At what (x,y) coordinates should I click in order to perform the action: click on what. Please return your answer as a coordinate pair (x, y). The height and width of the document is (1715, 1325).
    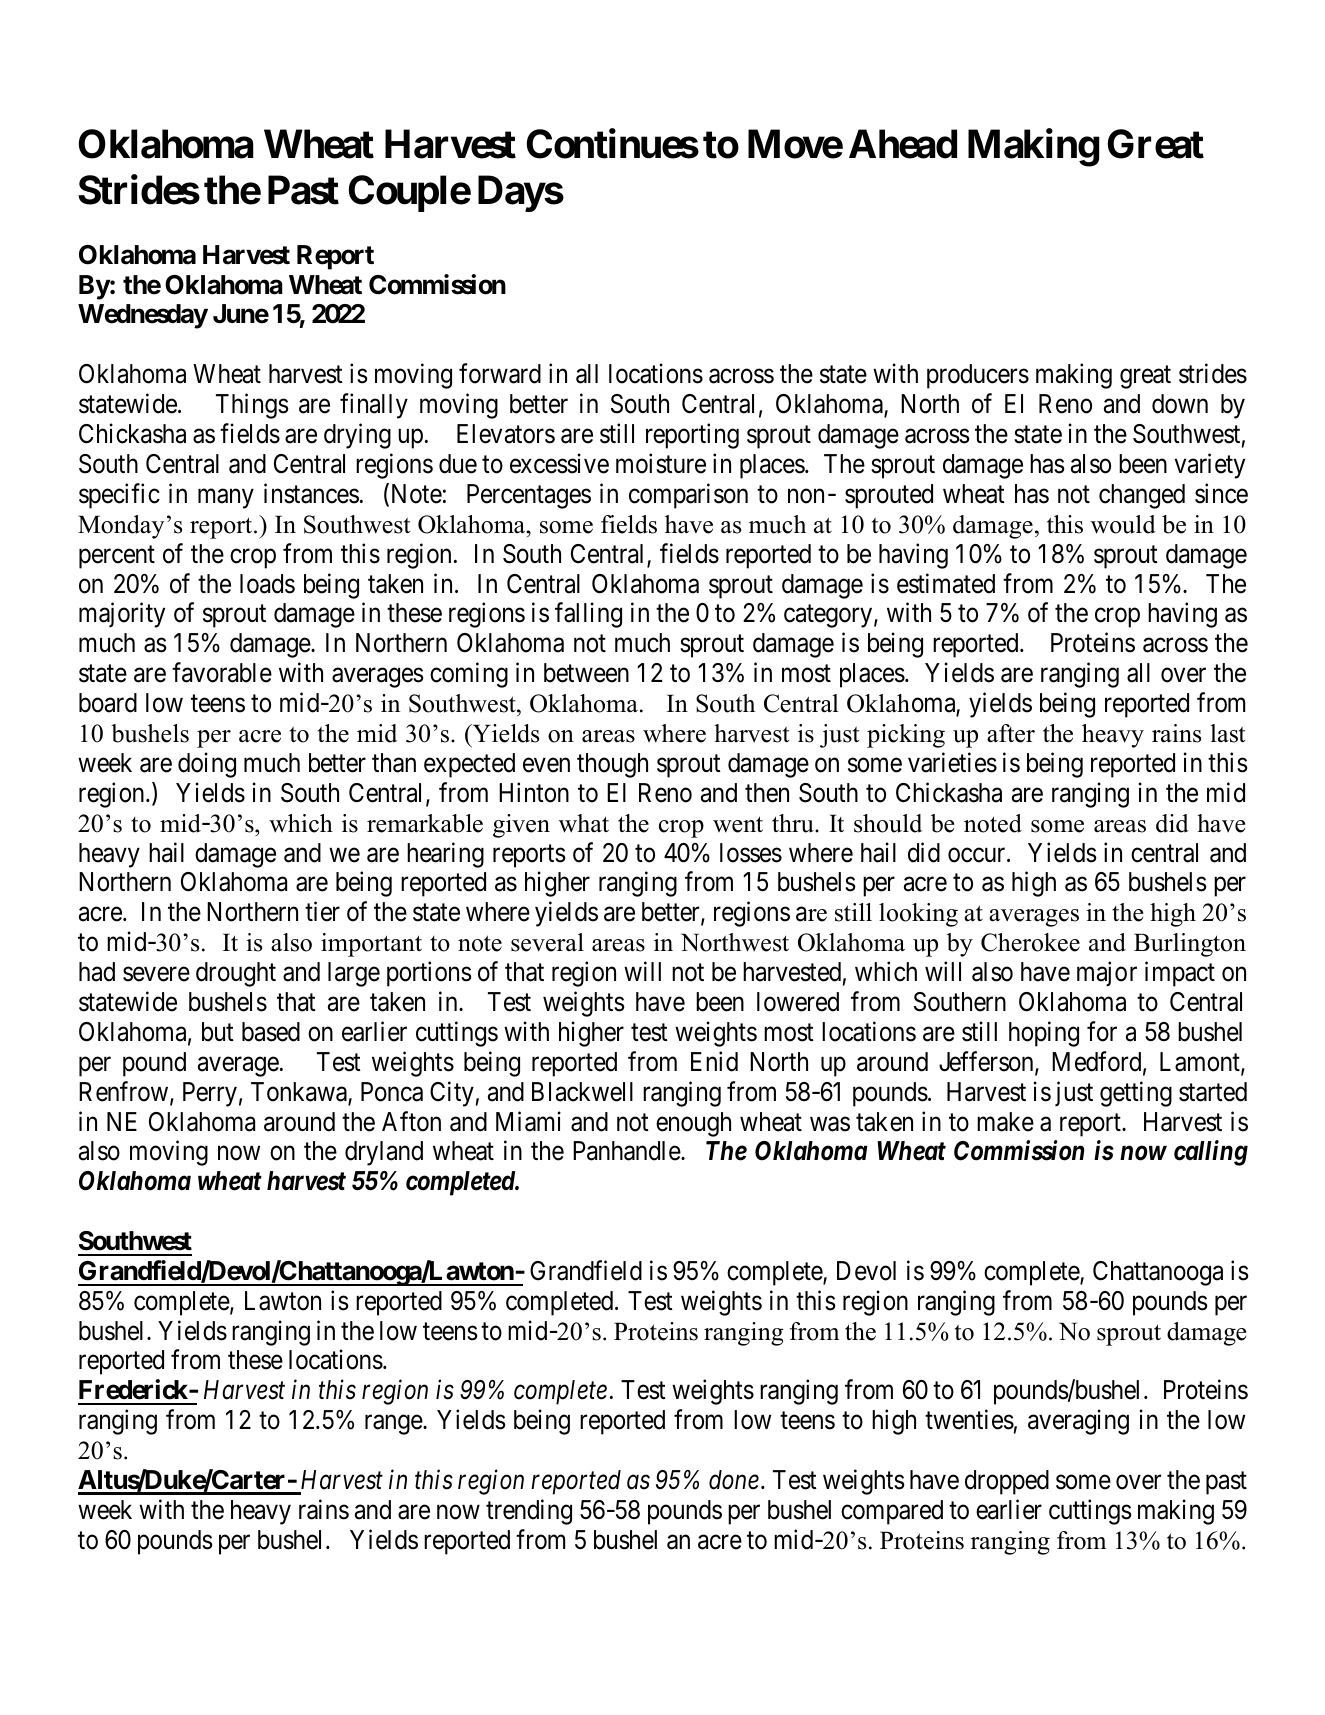
    Looking at the image, I should click on (584, 823).
